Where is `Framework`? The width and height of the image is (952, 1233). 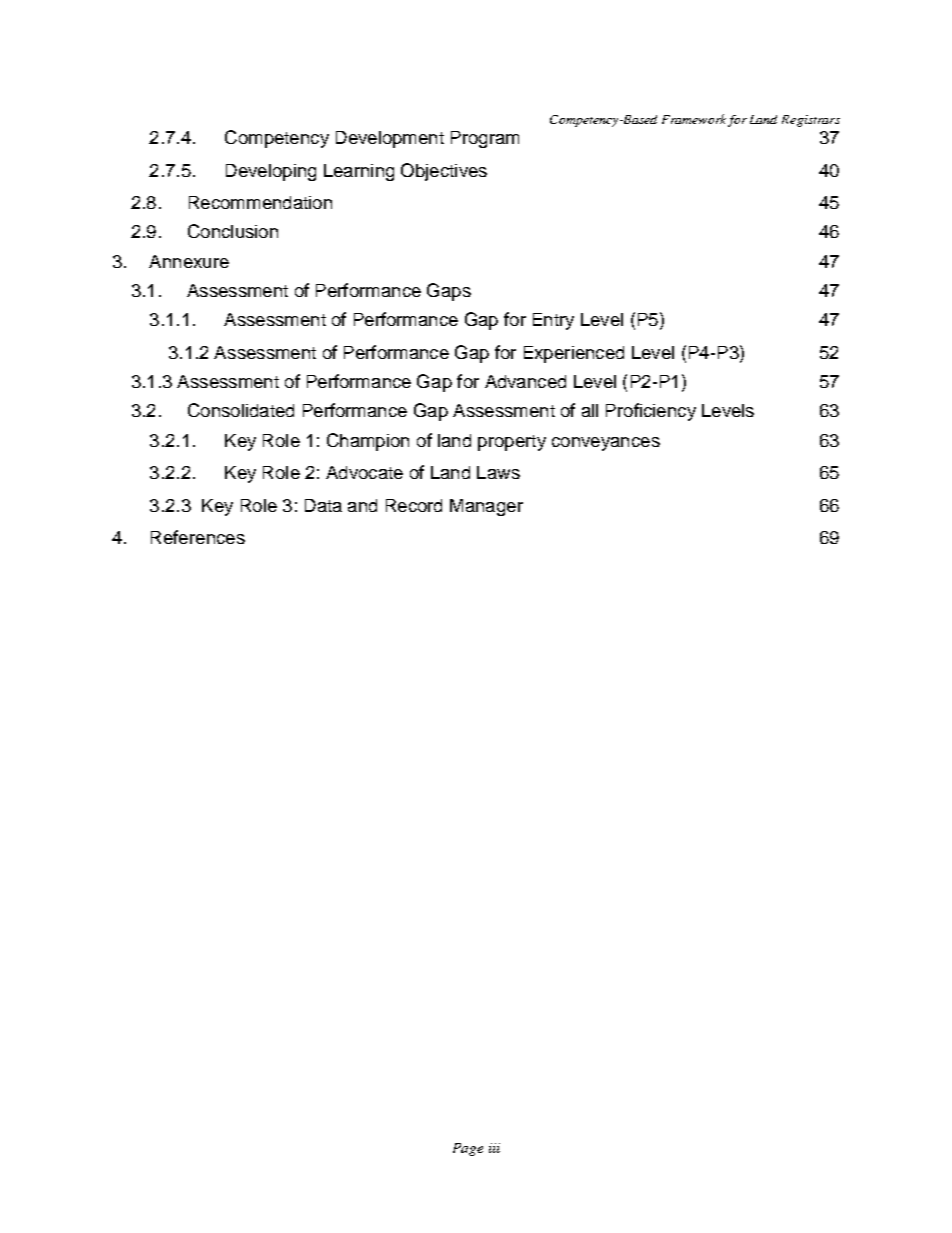
Framework is located at coordinates (694, 119).
